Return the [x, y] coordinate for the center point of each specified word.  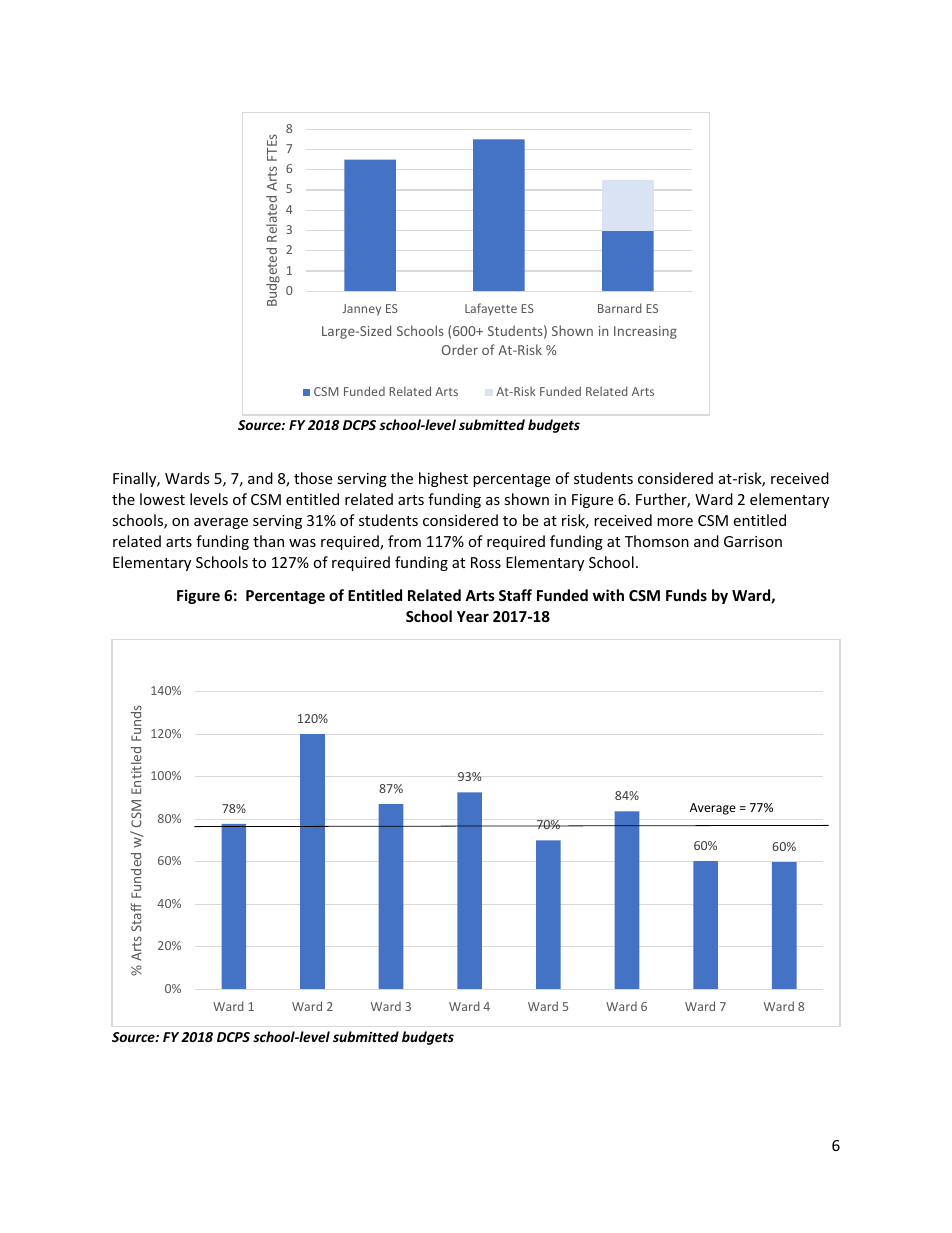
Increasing [645, 332]
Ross [486, 562]
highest [443, 479]
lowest [162, 499]
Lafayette [491, 309]
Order [460, 349]
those [313, 478]
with [608, 595]
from [404, 541]
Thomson [657, 541]
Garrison [753, 541]
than [268, 541]
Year [473, 616]
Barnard [620, 308]
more [675, 522]
